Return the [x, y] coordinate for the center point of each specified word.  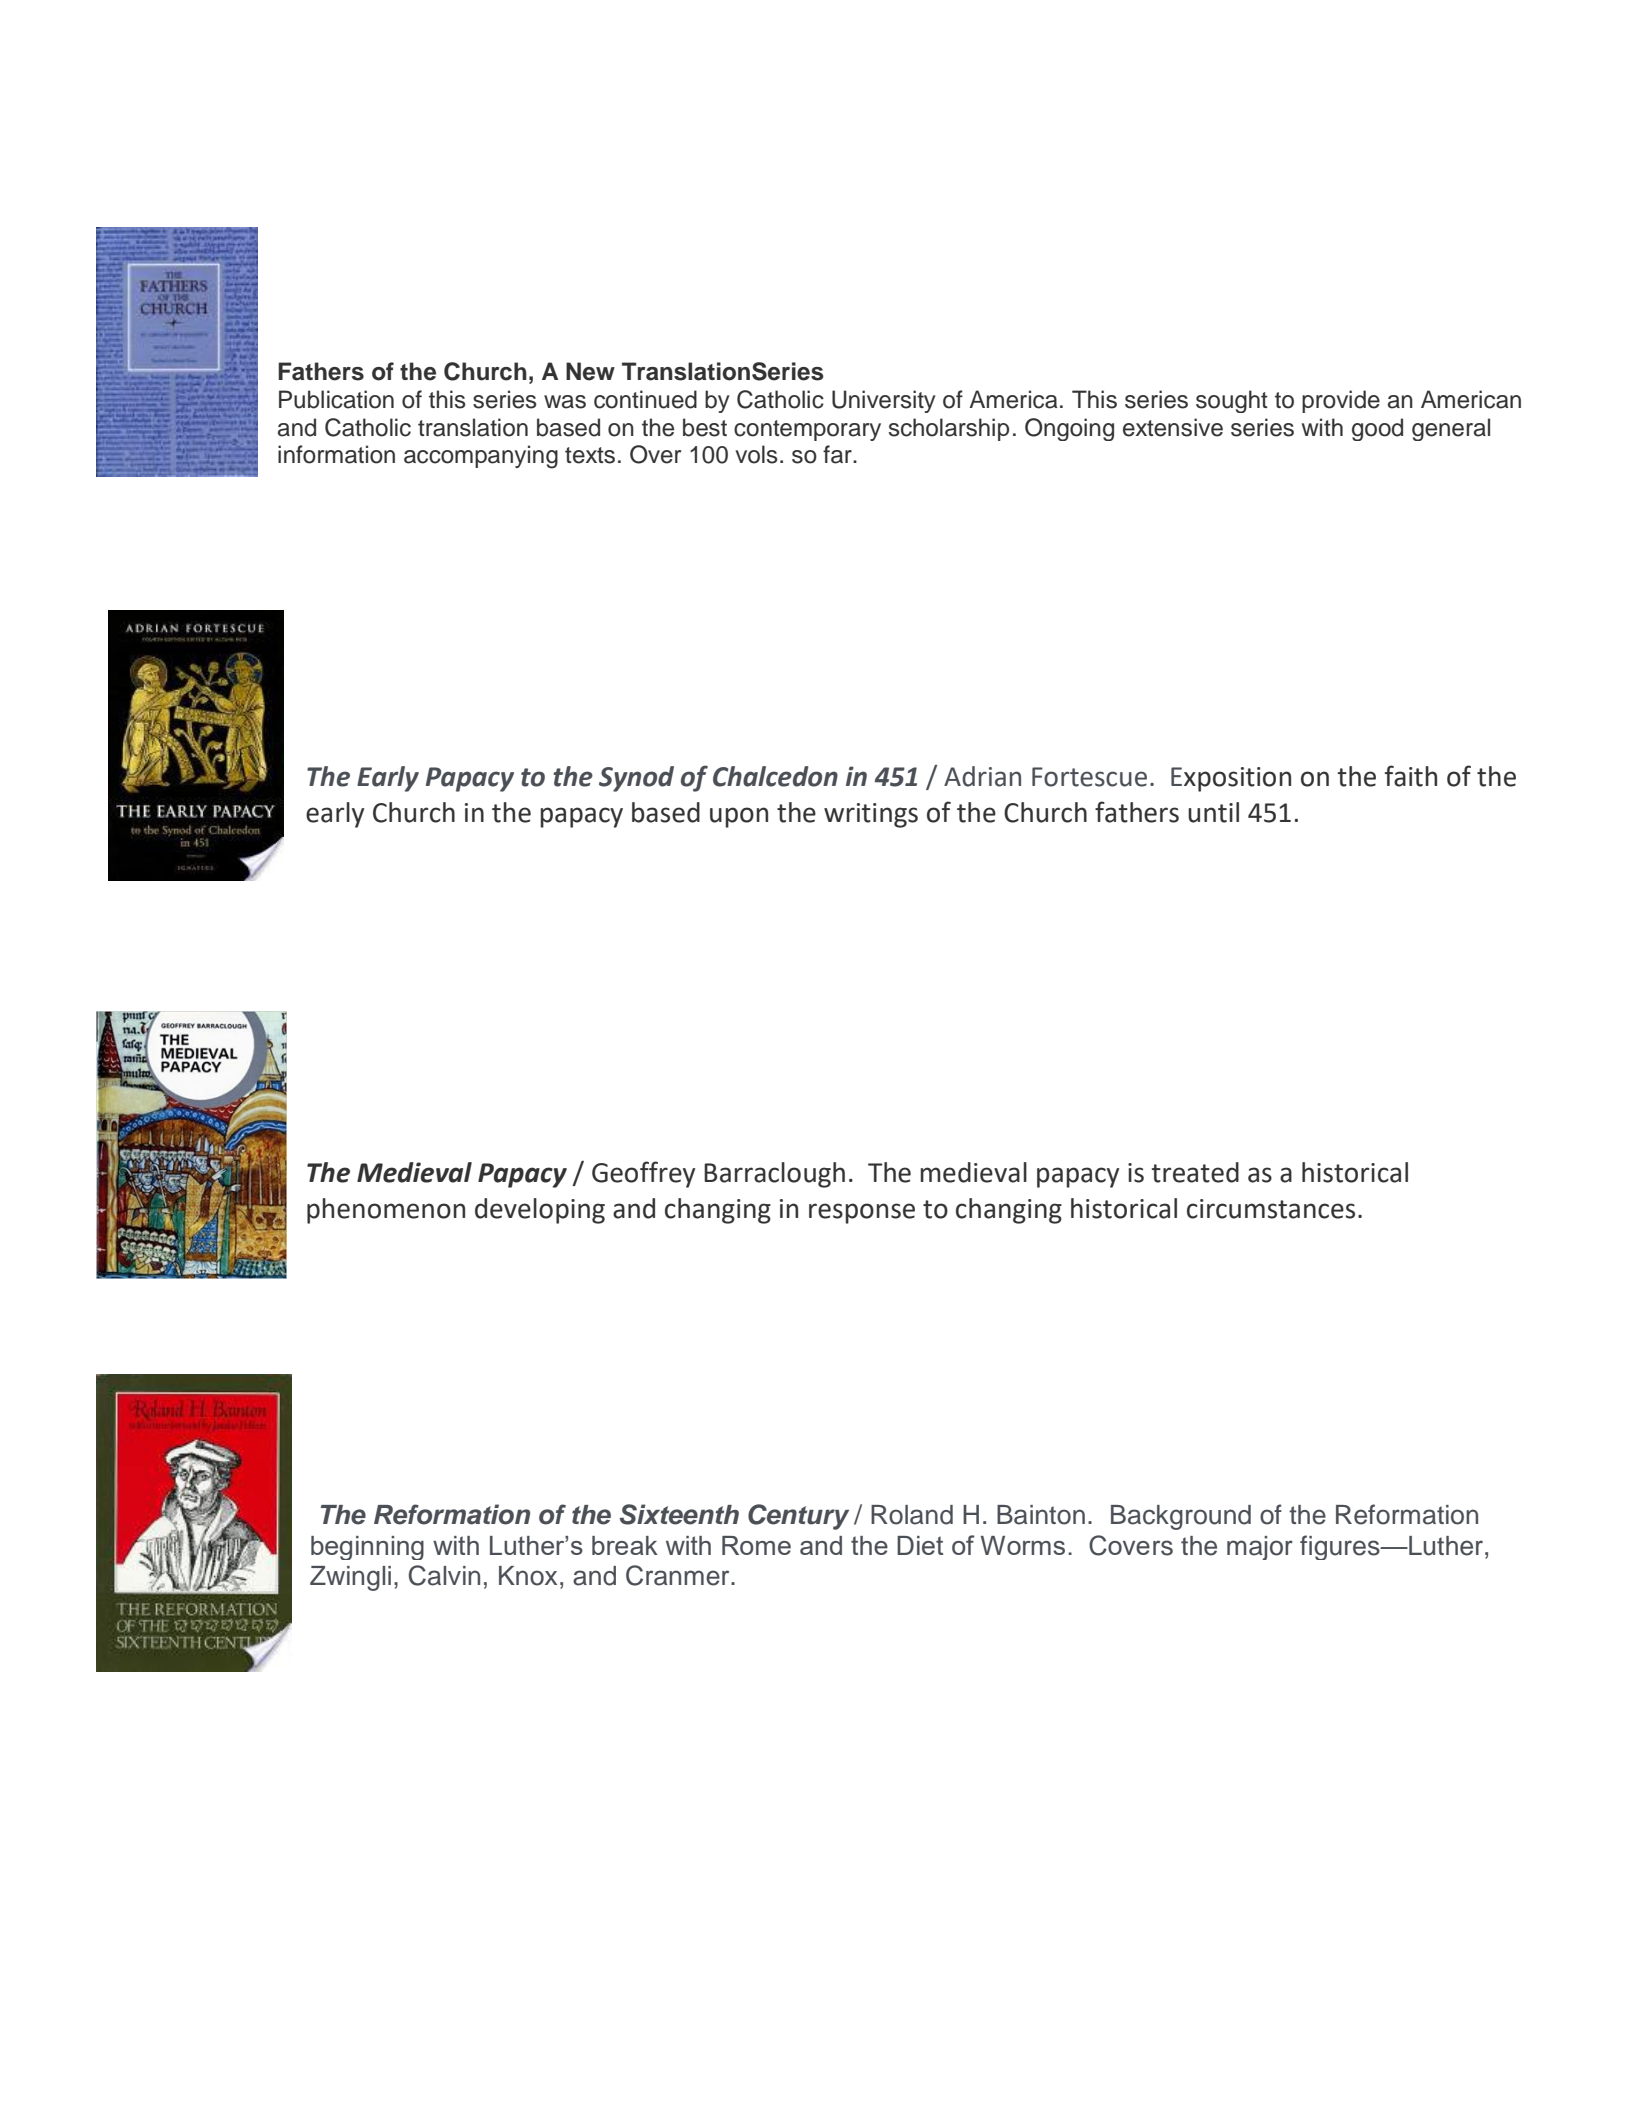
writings [871, 815]
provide [1341, 401]
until [1213, 812]
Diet [920, 1545]
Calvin [444, 1575]
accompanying [481, 457]
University [884, 401]
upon [739, 817]
